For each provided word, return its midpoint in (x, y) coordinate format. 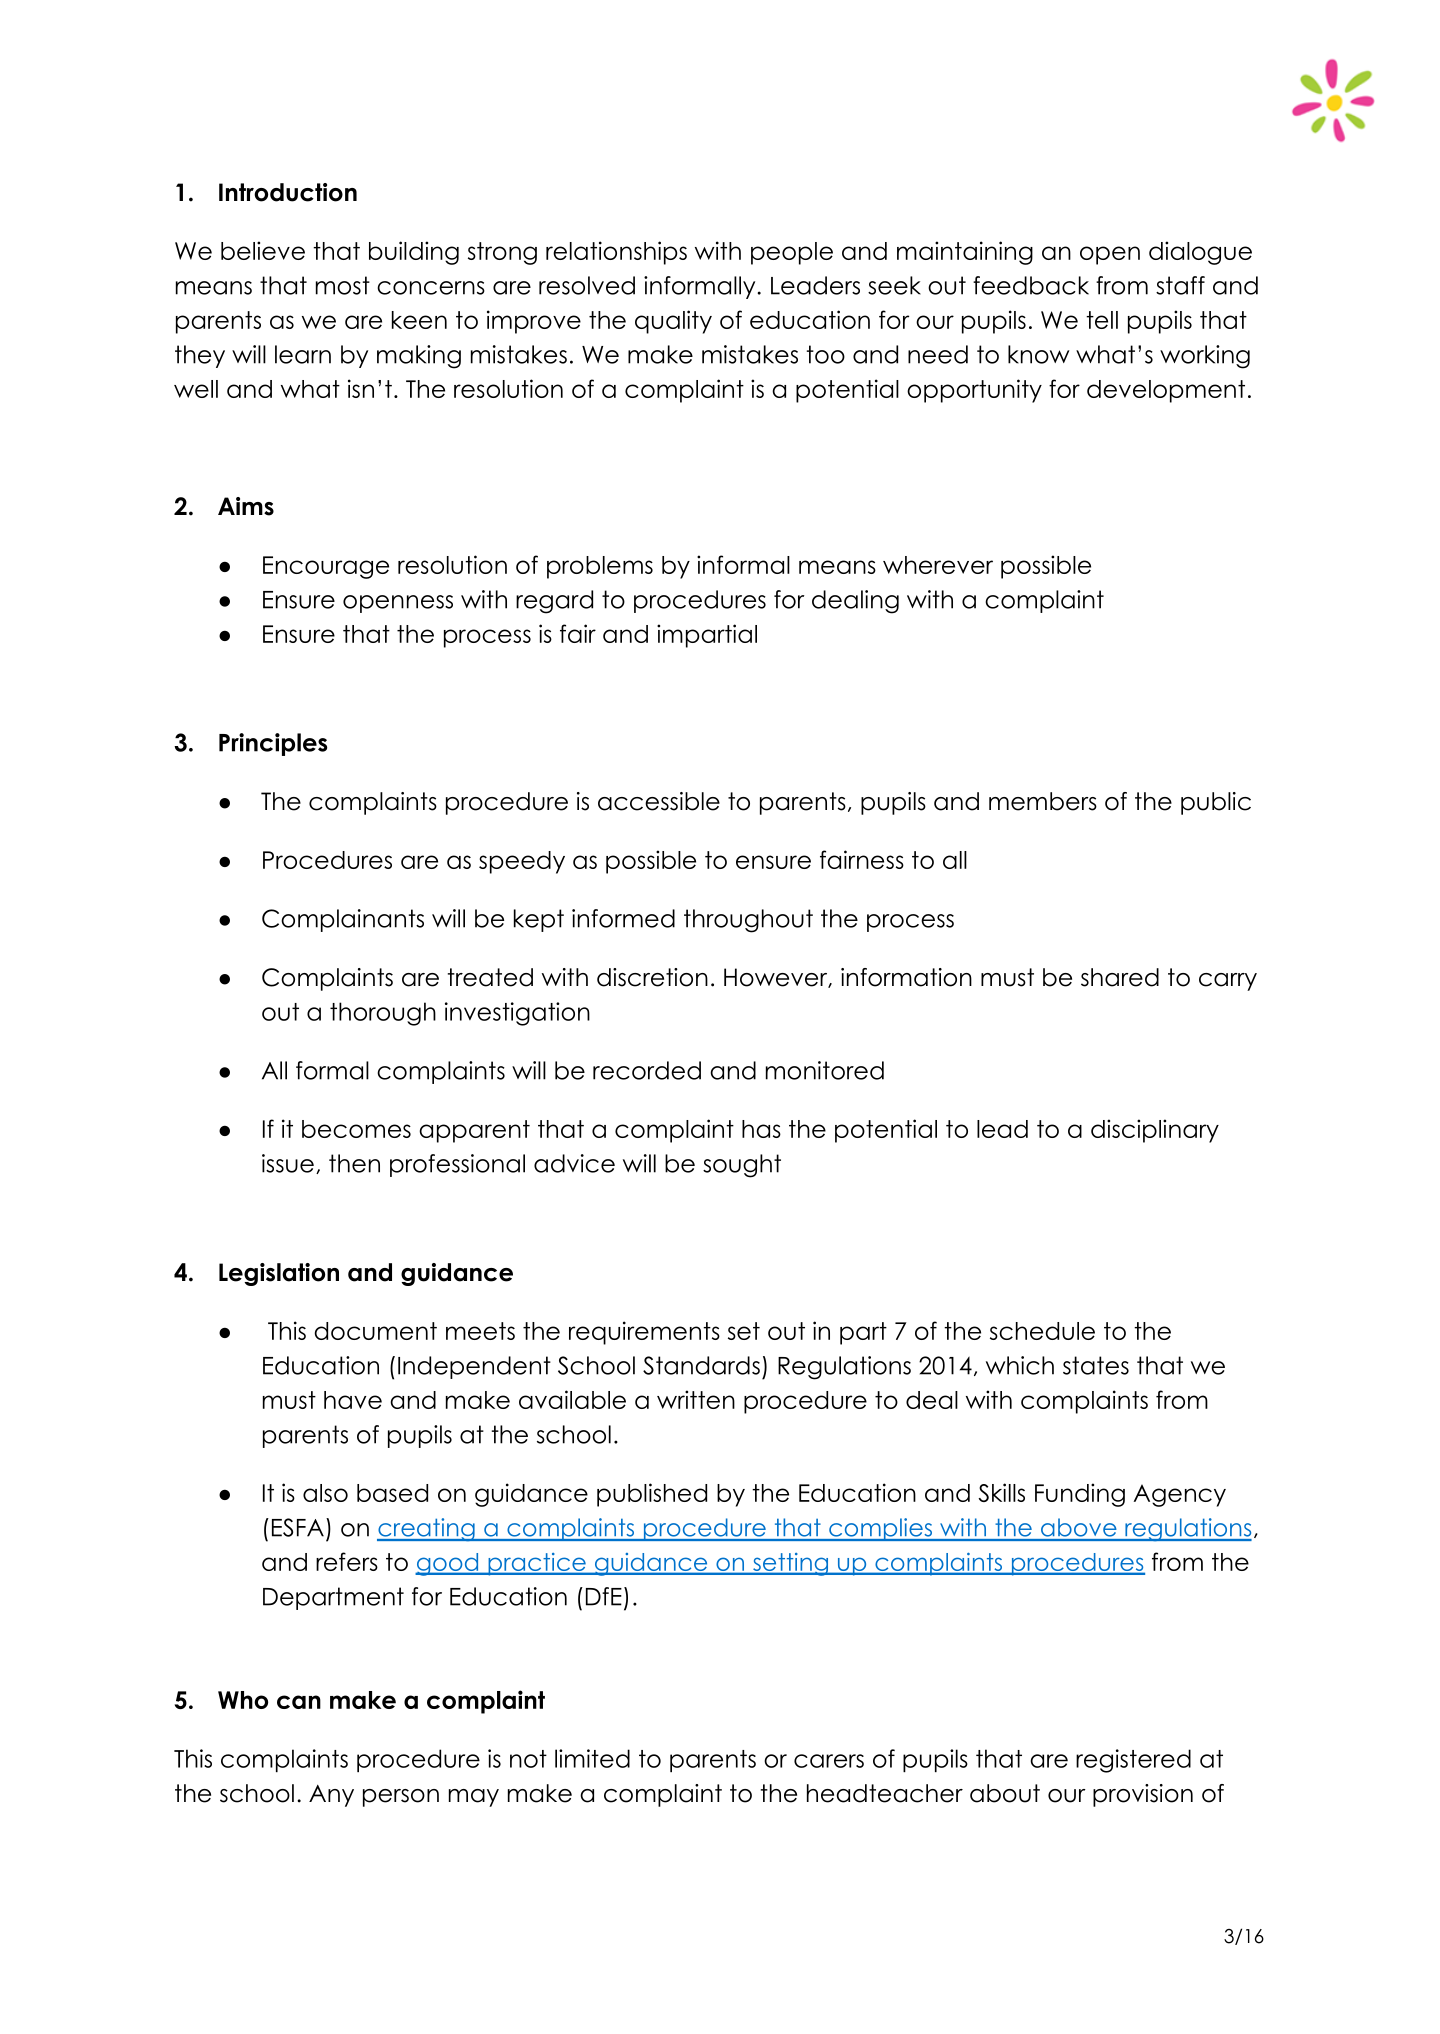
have (353, 1400)
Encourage (326, 567)
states (1096, 1365)
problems (600, 567)
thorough (383, 1014)
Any (331, 1796)
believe (263, 250)
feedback (1031, 285)
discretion (652, 977)
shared (1120, 977)
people (792, 253)
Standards (701, 1365)
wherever (938, 565)
